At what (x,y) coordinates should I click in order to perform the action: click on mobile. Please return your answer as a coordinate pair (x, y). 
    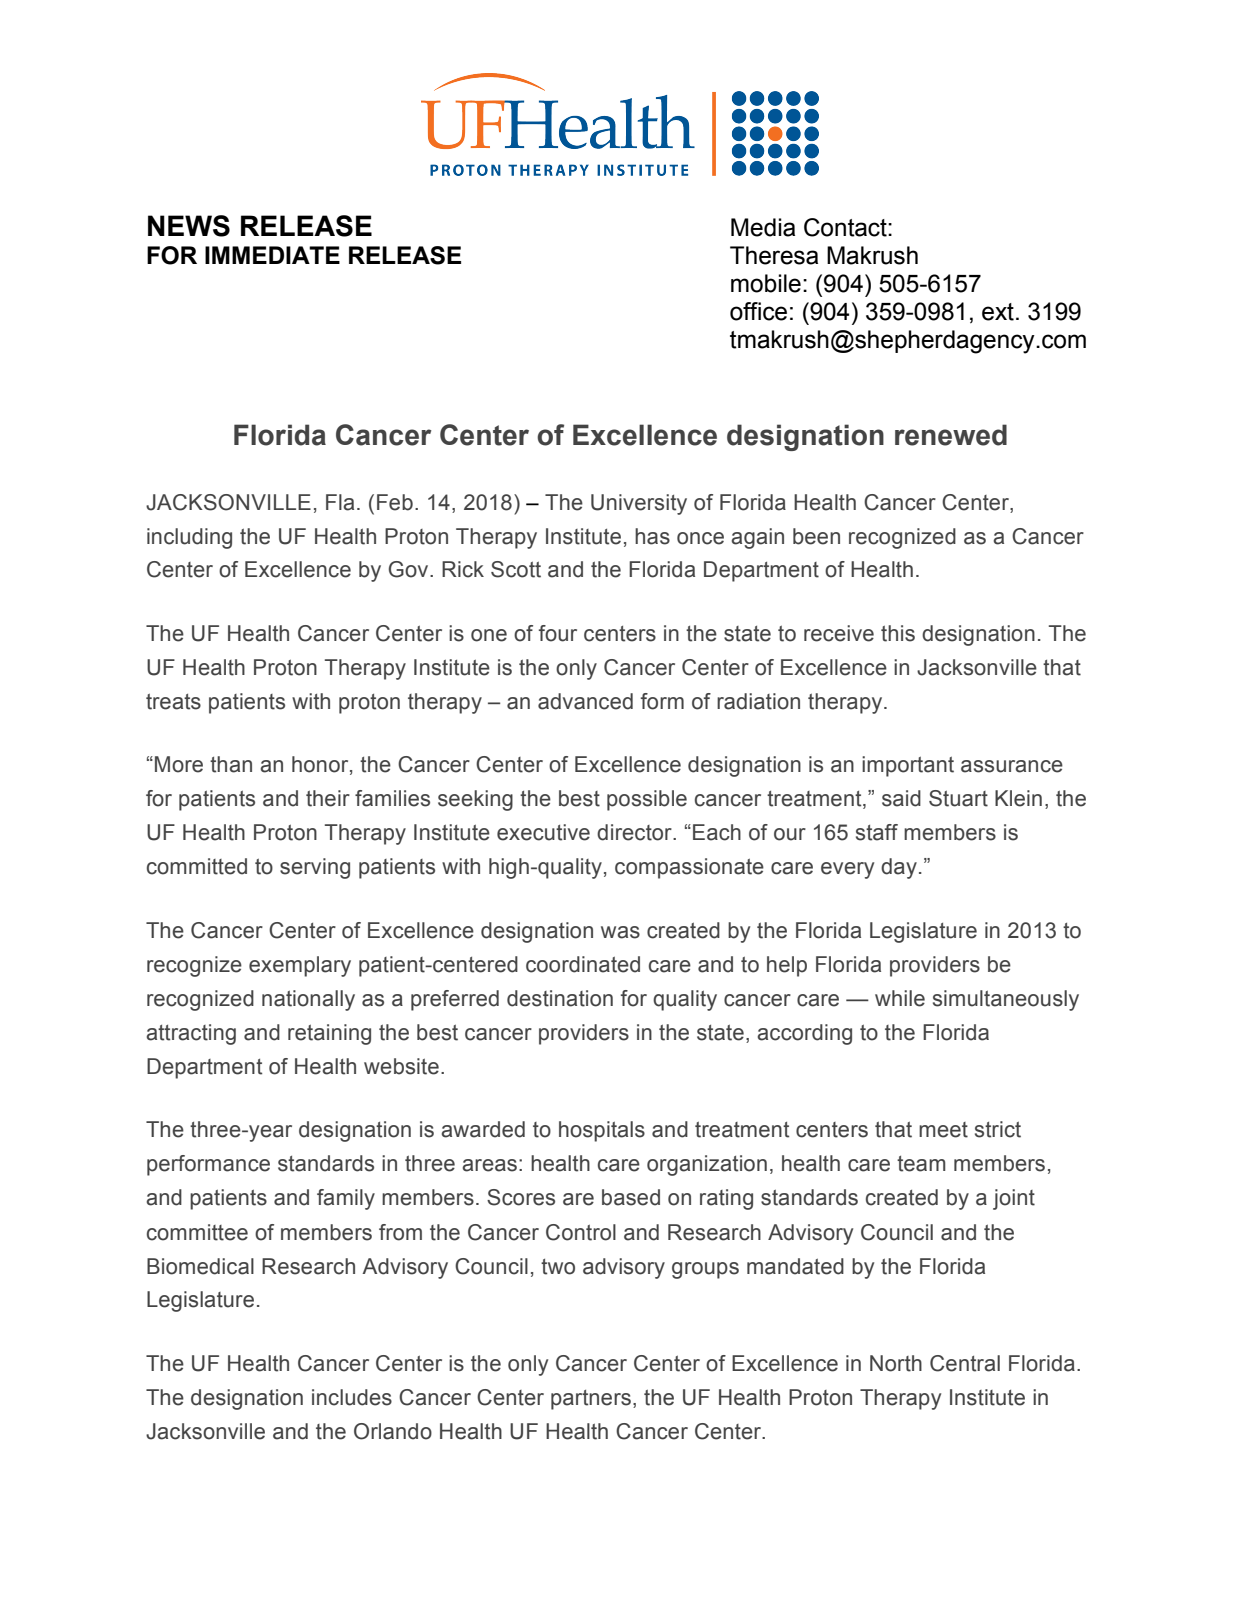
    Looking at the image, I should click on (766, 283).
